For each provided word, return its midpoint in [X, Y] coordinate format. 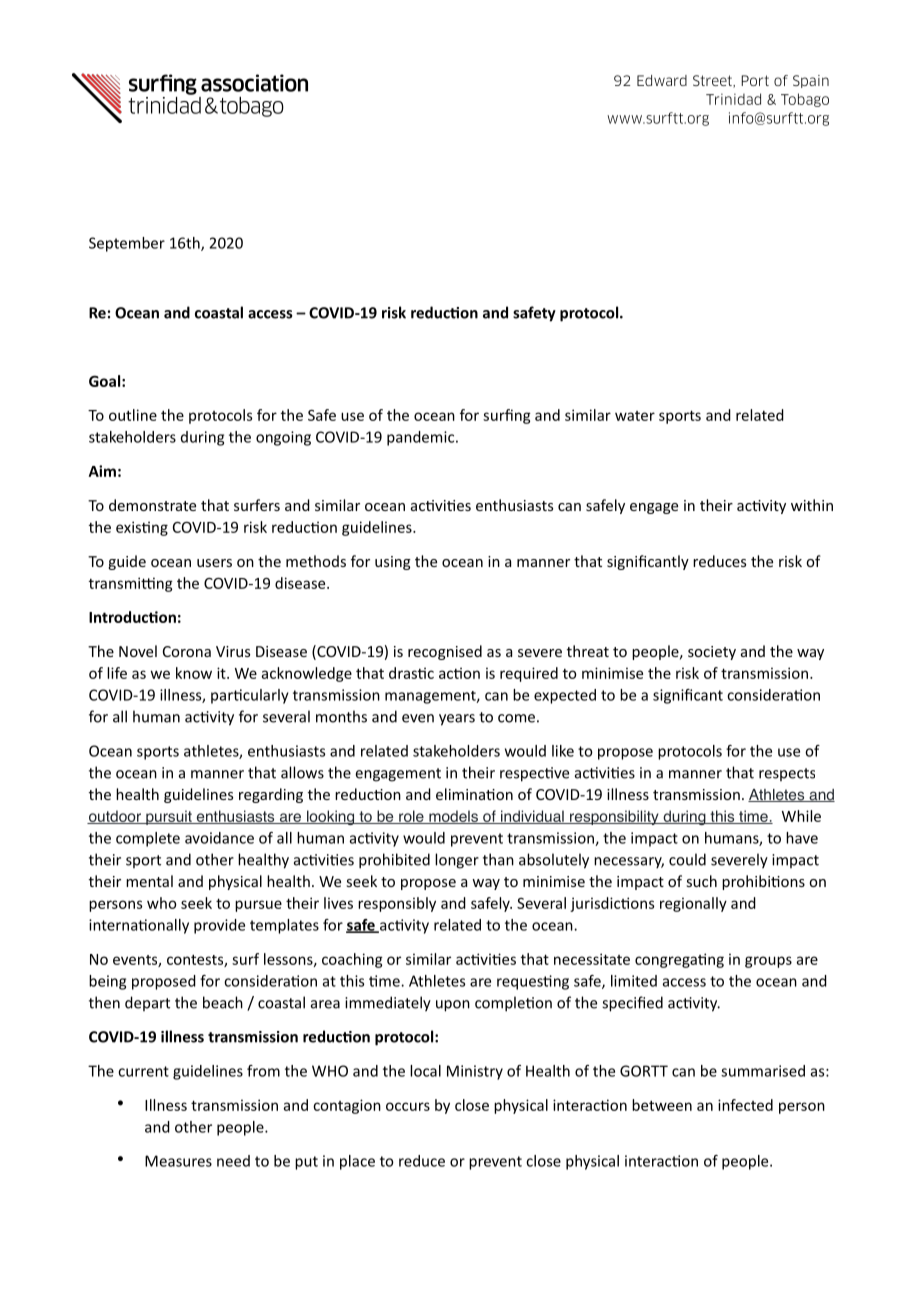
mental [149, 881]
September [127, 244]
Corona [187, 651]
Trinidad [733, 99]
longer [457, 861]
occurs [408, 1106]
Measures [178, 1161]
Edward [662, 80]
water [635, 416]
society [712, 653]
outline [133, 415]
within [812, 505]
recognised [445, 652]
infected [745, 1105]
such [702, 881]
